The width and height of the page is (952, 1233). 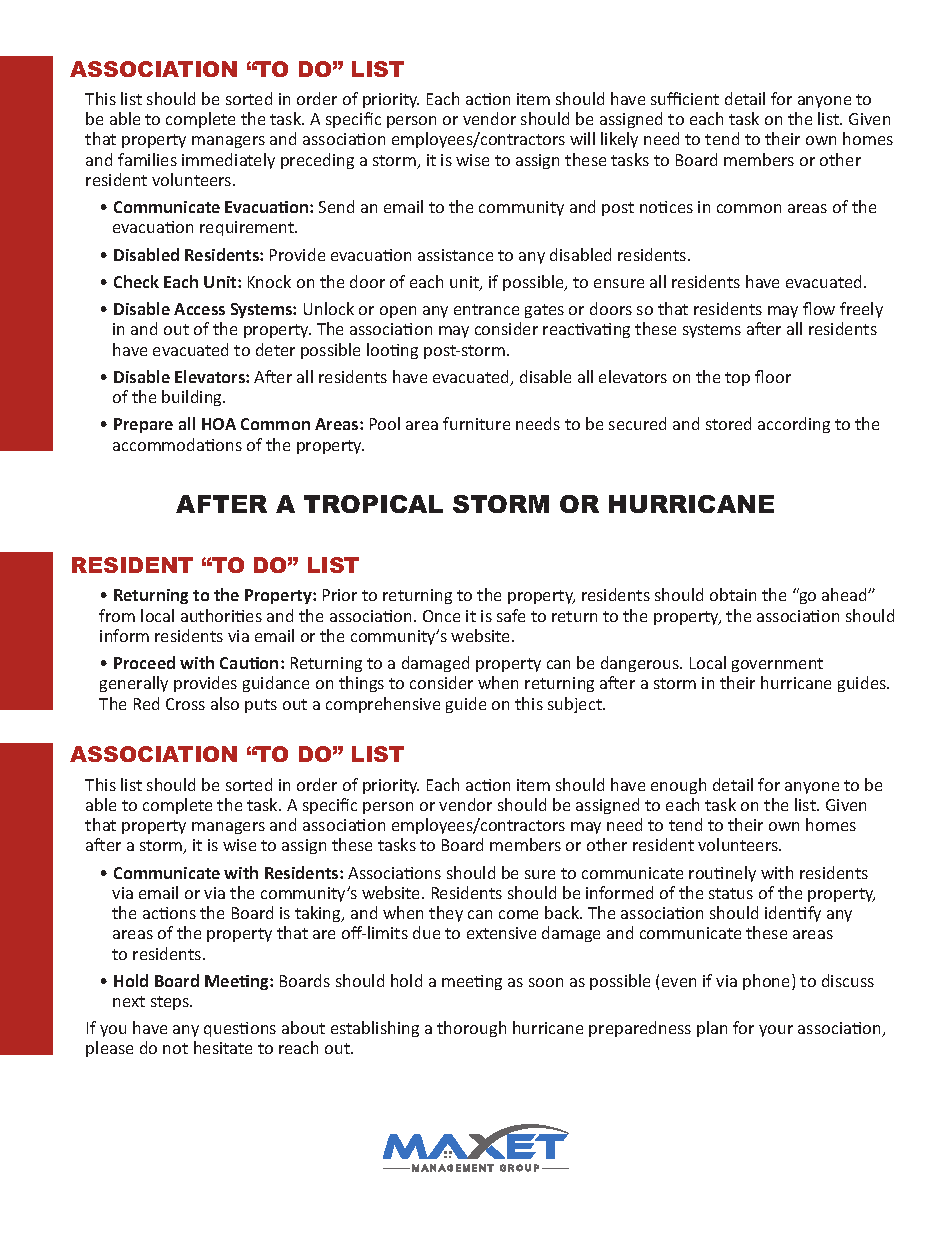 What do you see at coordinates (199, 309) in the page?
I see `Access` at bounding box center [199, 309].
